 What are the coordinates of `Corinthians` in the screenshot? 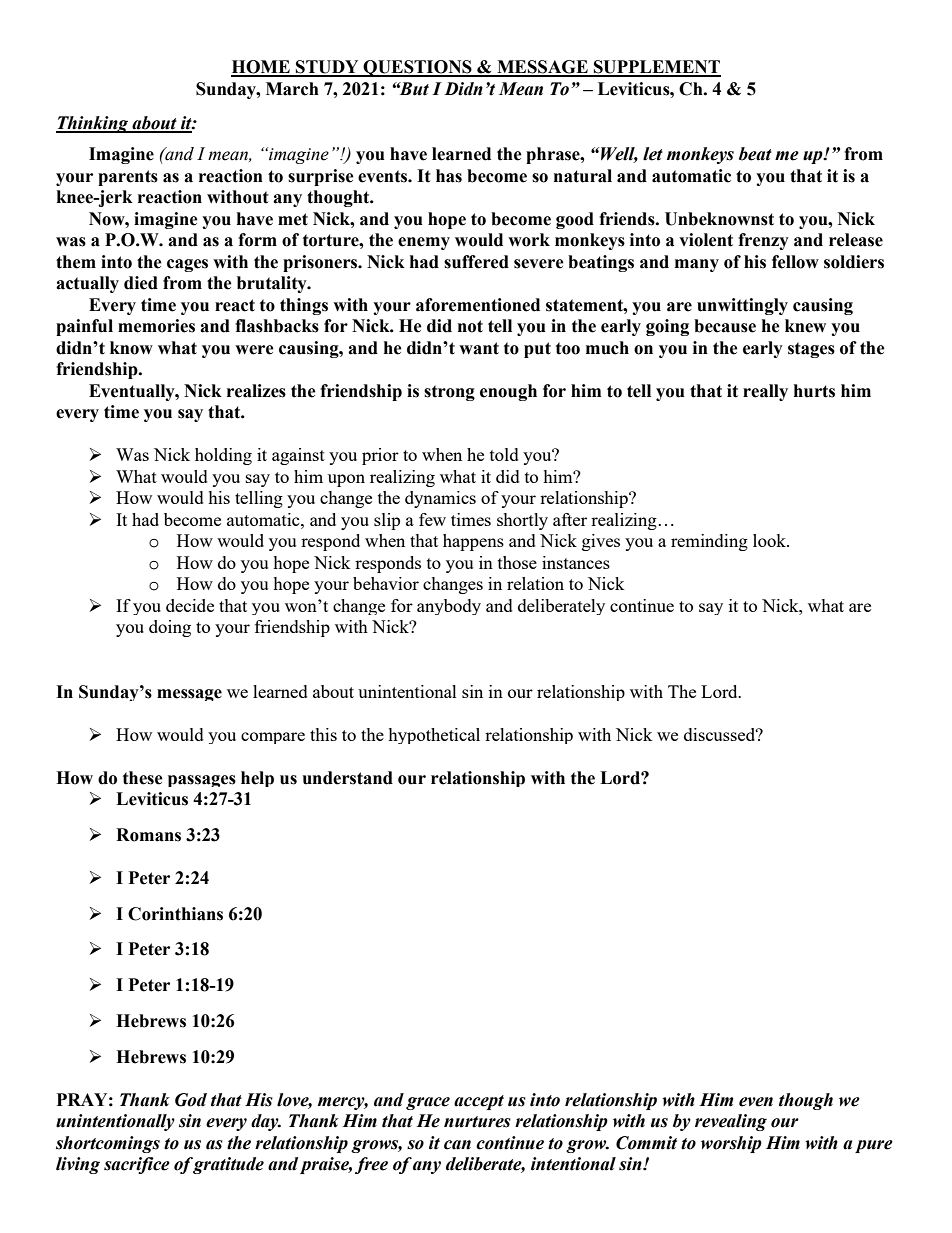 It's located at (175, 914).
